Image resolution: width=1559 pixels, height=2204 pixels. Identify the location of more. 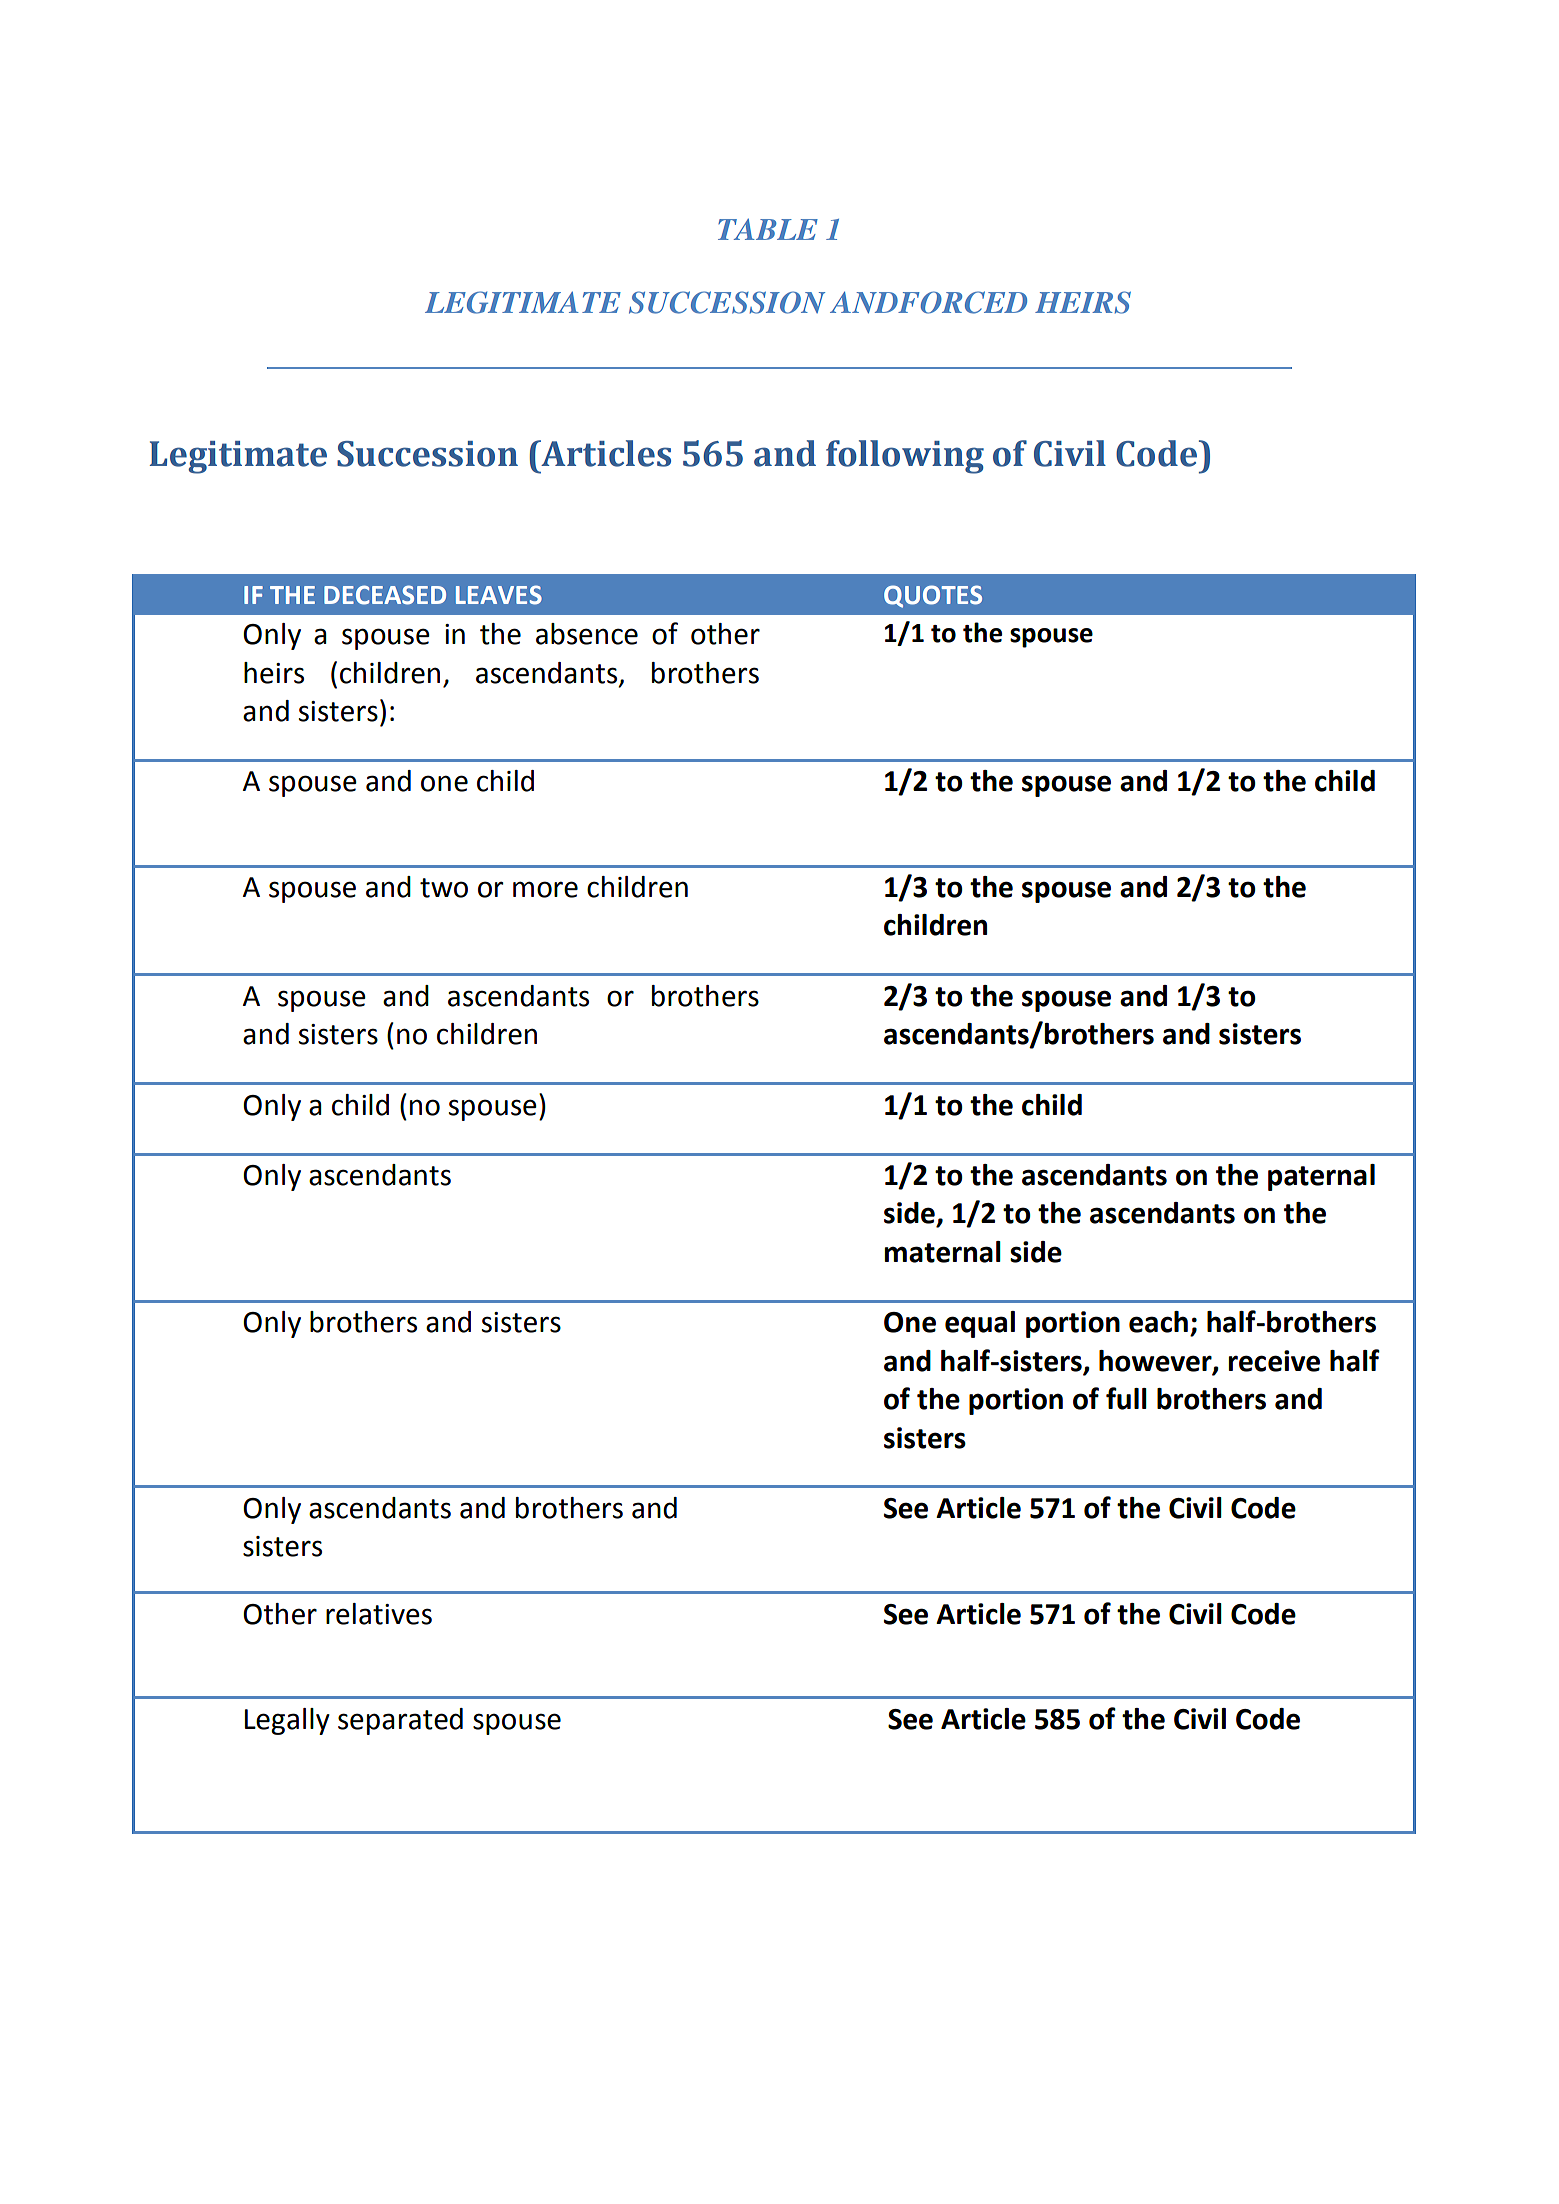
(545, 889).
